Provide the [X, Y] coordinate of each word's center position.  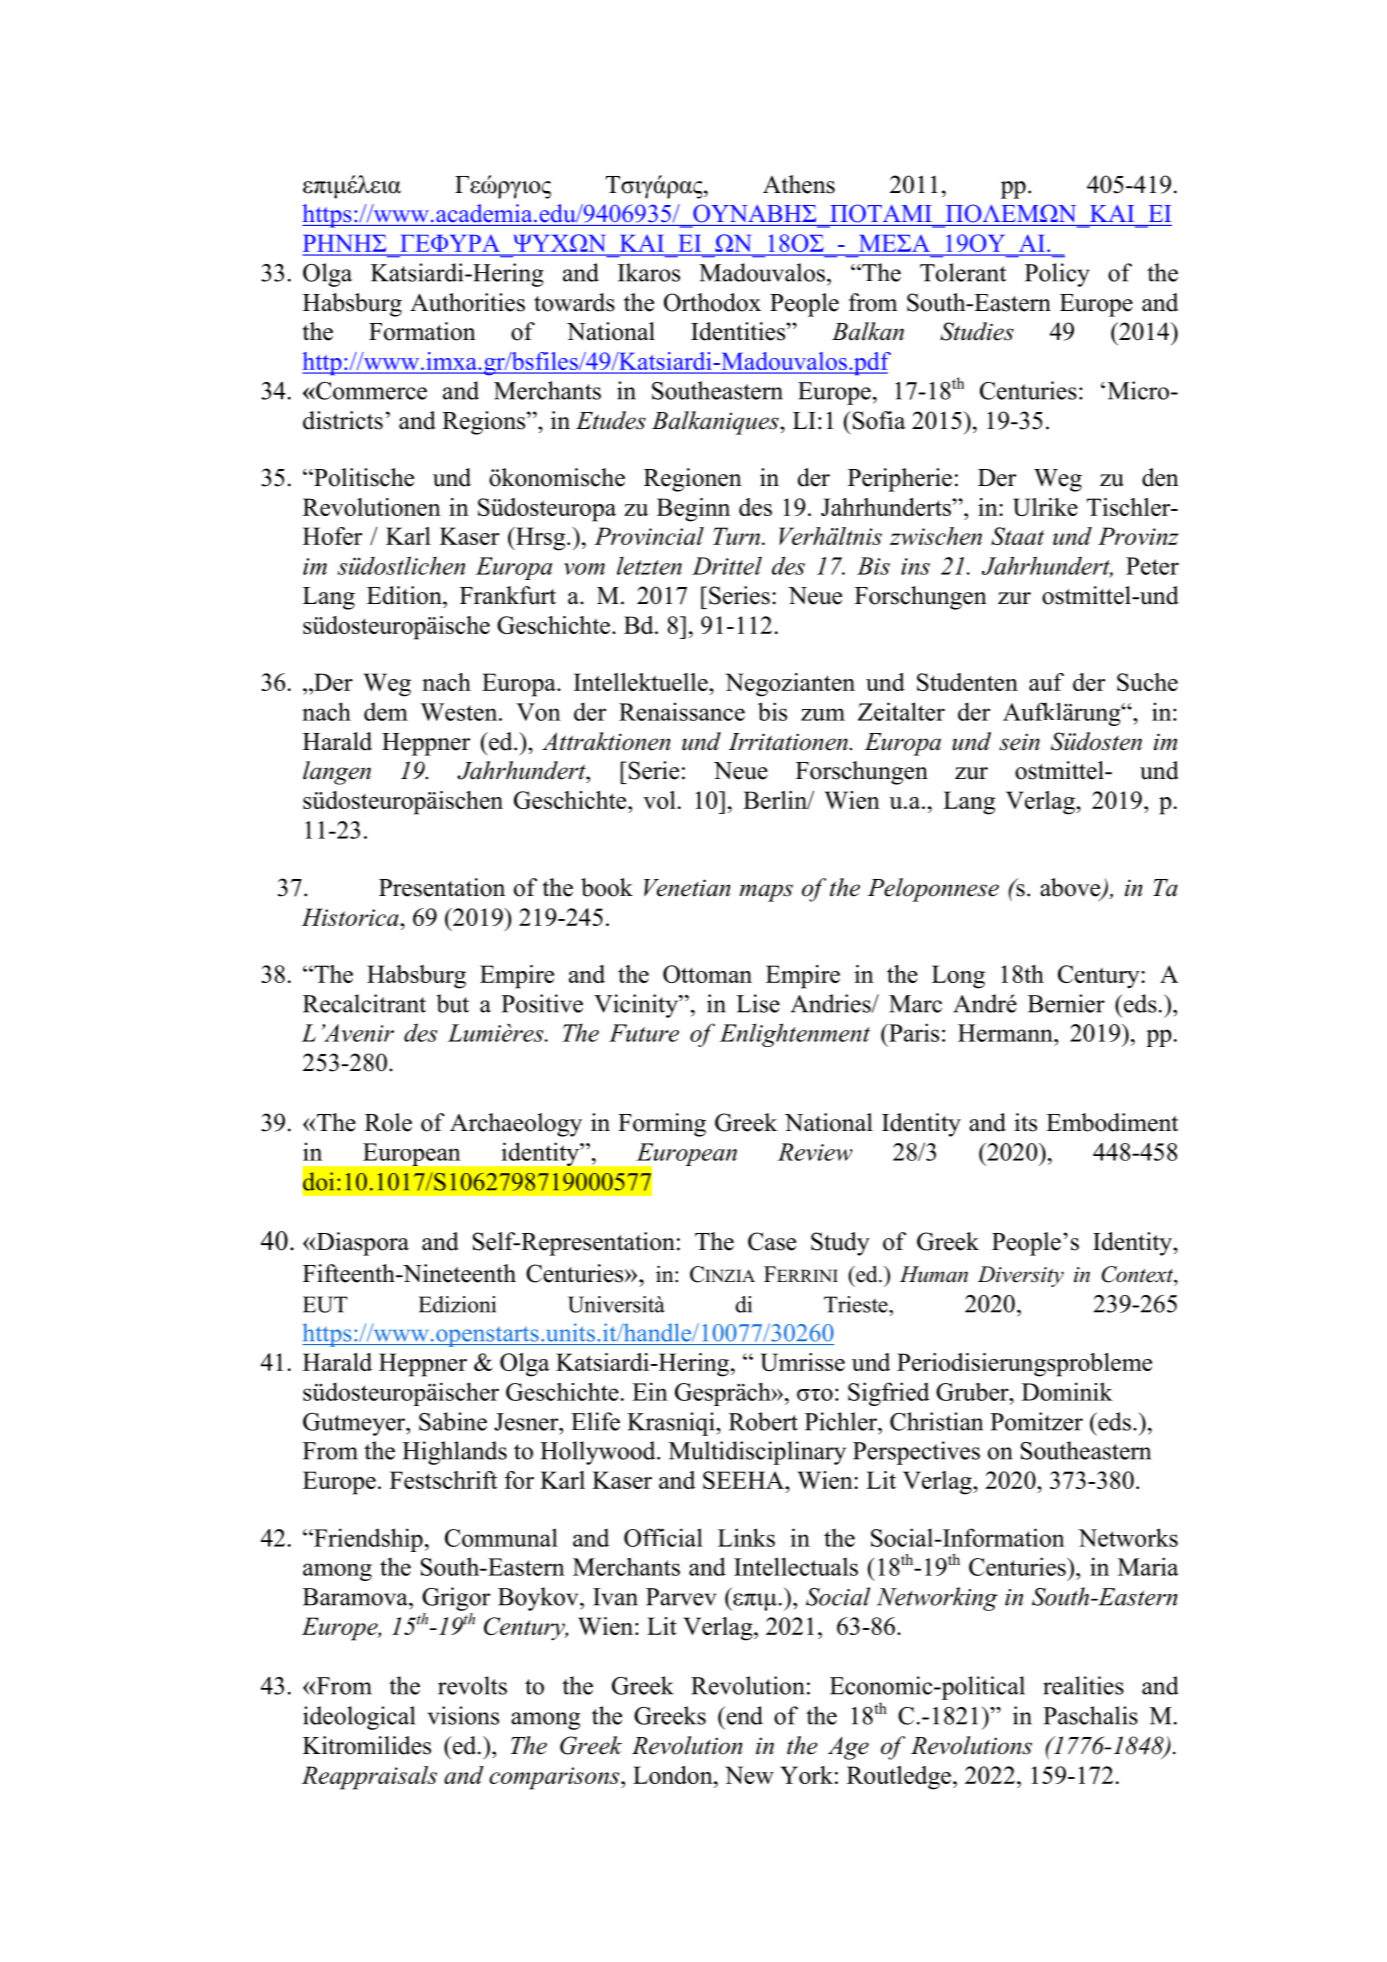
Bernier [1066, 1003]
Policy [1057, 275]
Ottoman [707, 974]
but [453, 1003]
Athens [799, 184]
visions [463, 1715]
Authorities [467, 302]
